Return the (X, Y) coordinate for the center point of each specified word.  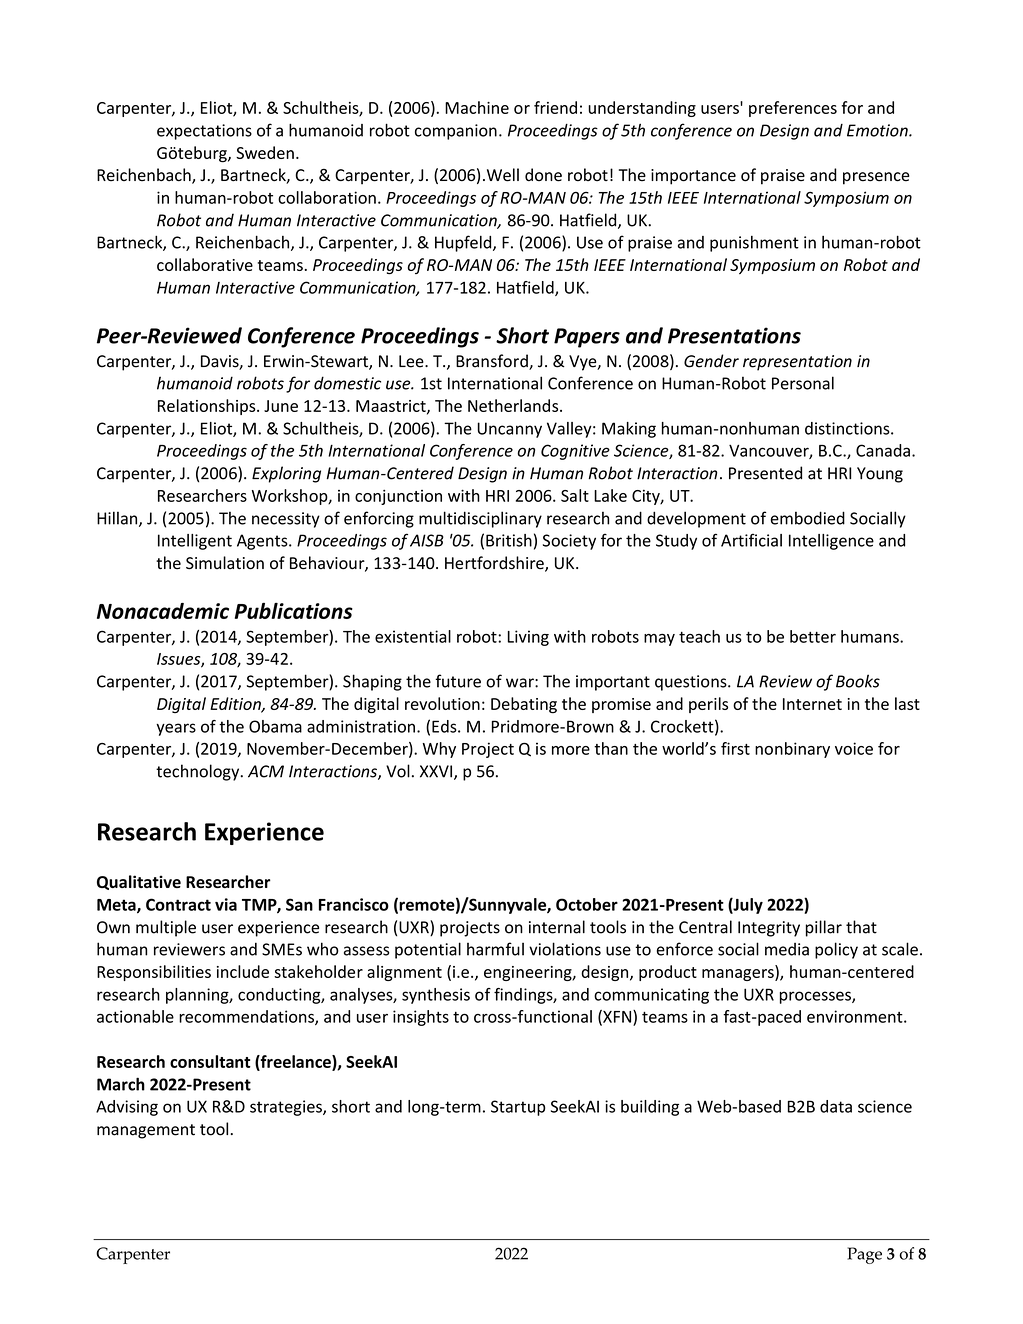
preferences (793, 109)
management (146, 1131)
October (587, 904)
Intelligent (195, 542)
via (226, 904)
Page (864, 1255)
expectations (204, 132)
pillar (824, 928)
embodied (808, 518)
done (543, 175)
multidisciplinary (480, 519)
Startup (518, 1108)
